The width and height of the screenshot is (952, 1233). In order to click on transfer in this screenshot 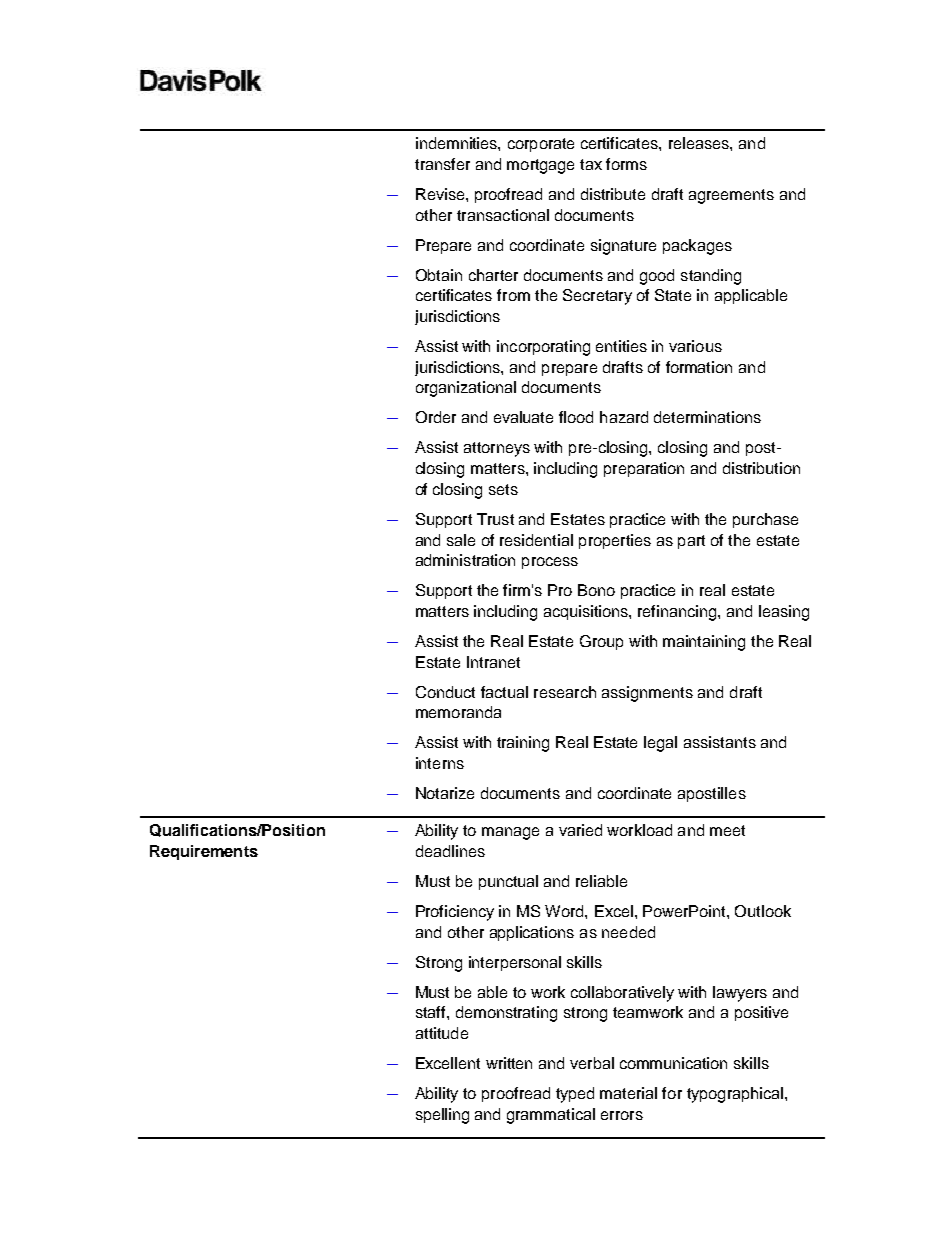, I will do `click(442, 164)`.
